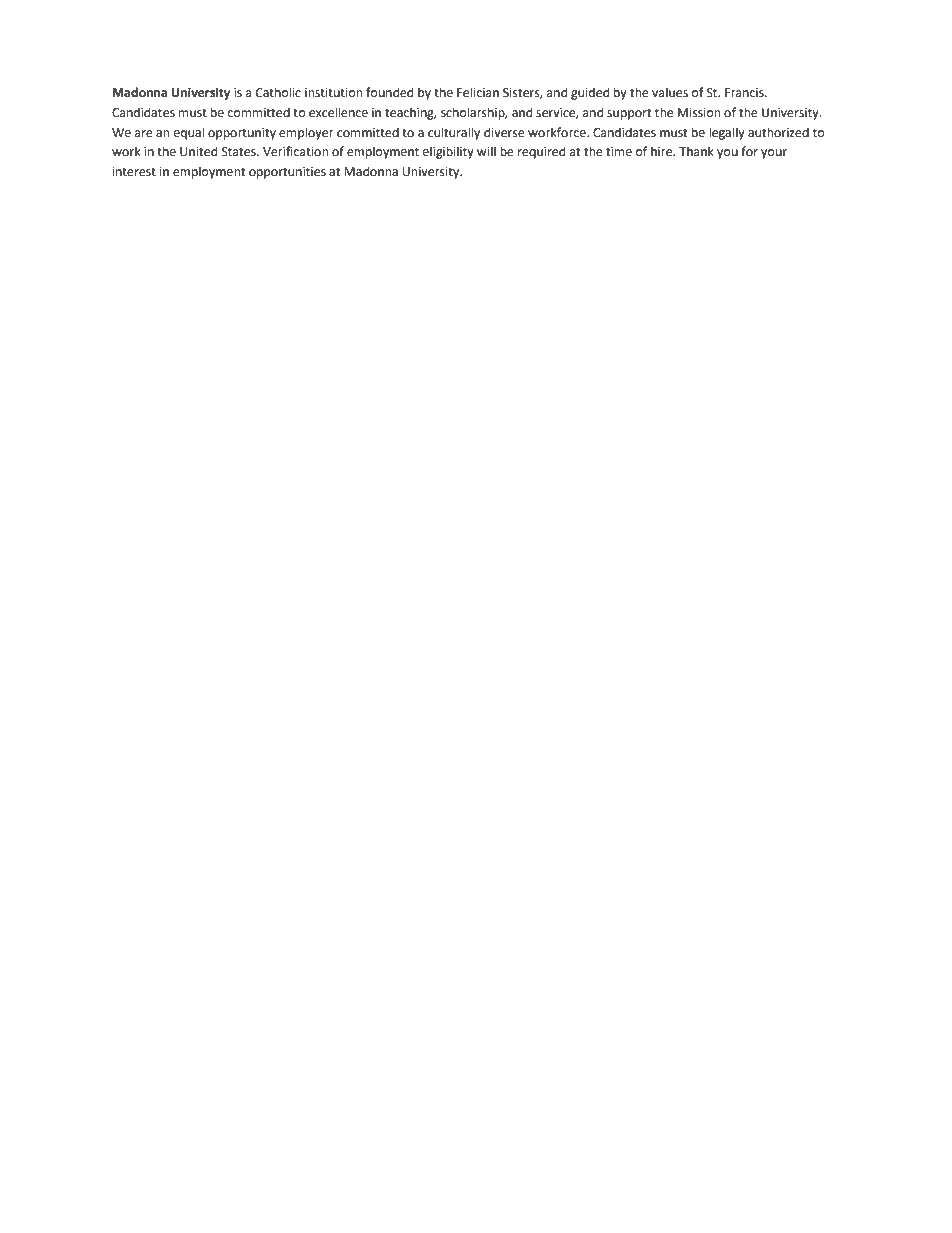  I want to click on founded, so click(389, 92).
